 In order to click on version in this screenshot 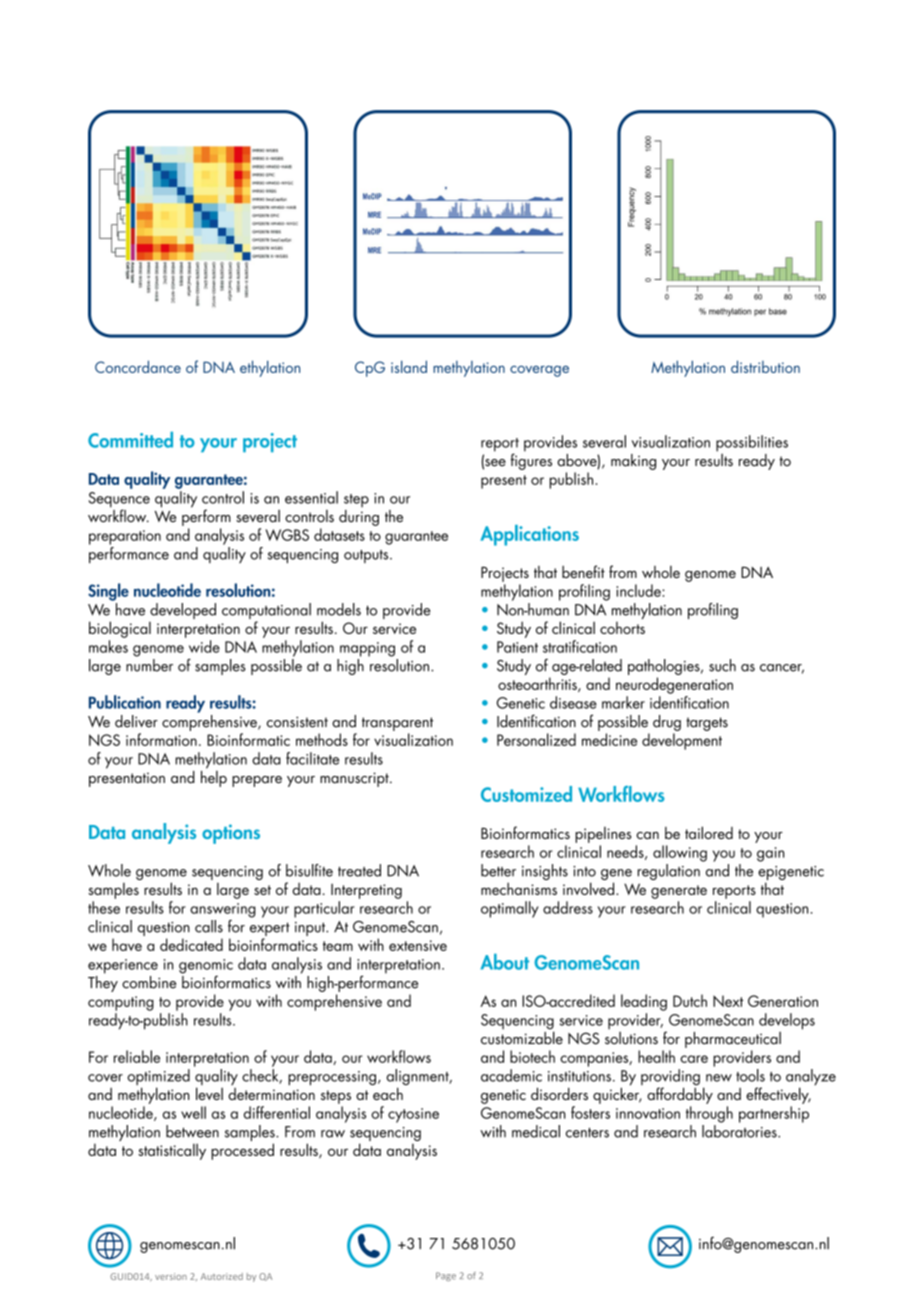, I will do `click(171, 1276)`.
